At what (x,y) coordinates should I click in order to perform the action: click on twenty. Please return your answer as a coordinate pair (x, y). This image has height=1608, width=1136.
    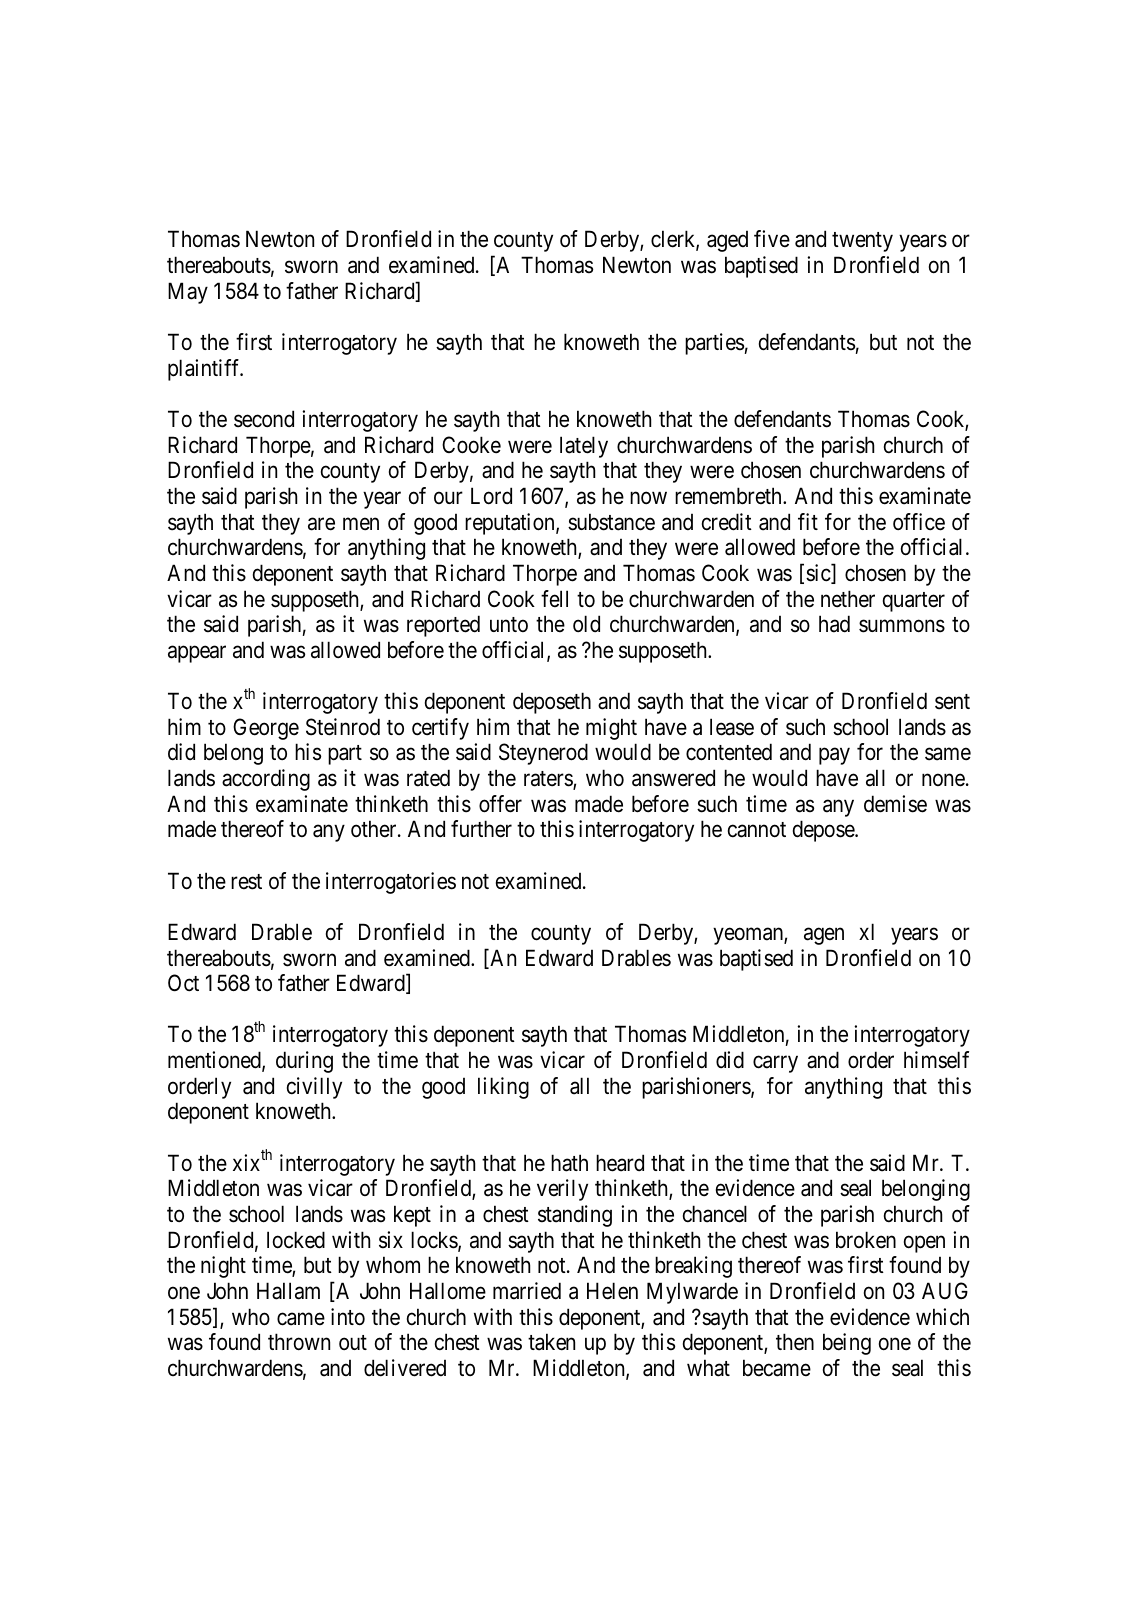
    Looking at the image, I should click on (862, 242).
